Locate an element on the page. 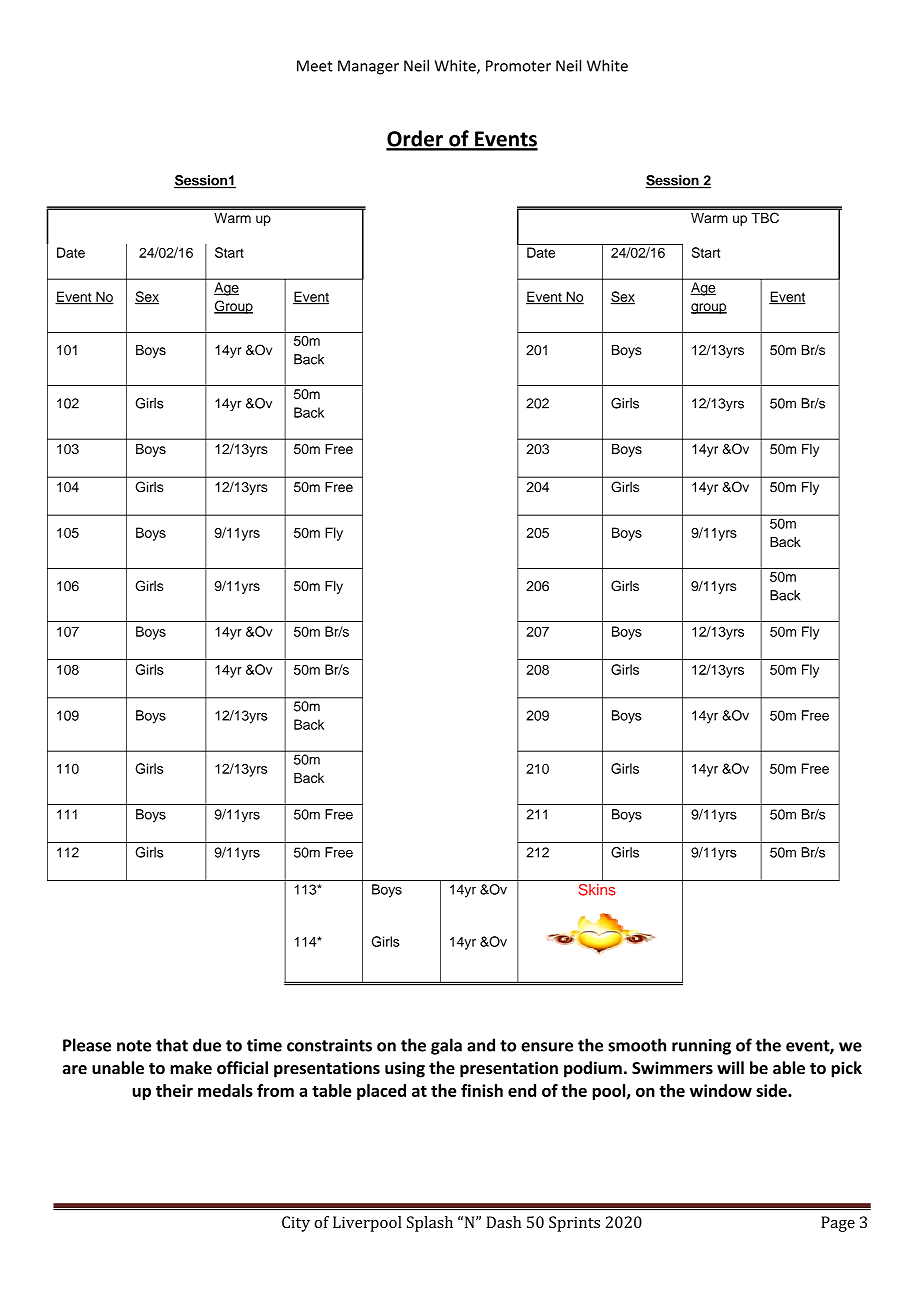 The height and width of the image is (1308, 924). their is located at coordinates (174, 1090).
